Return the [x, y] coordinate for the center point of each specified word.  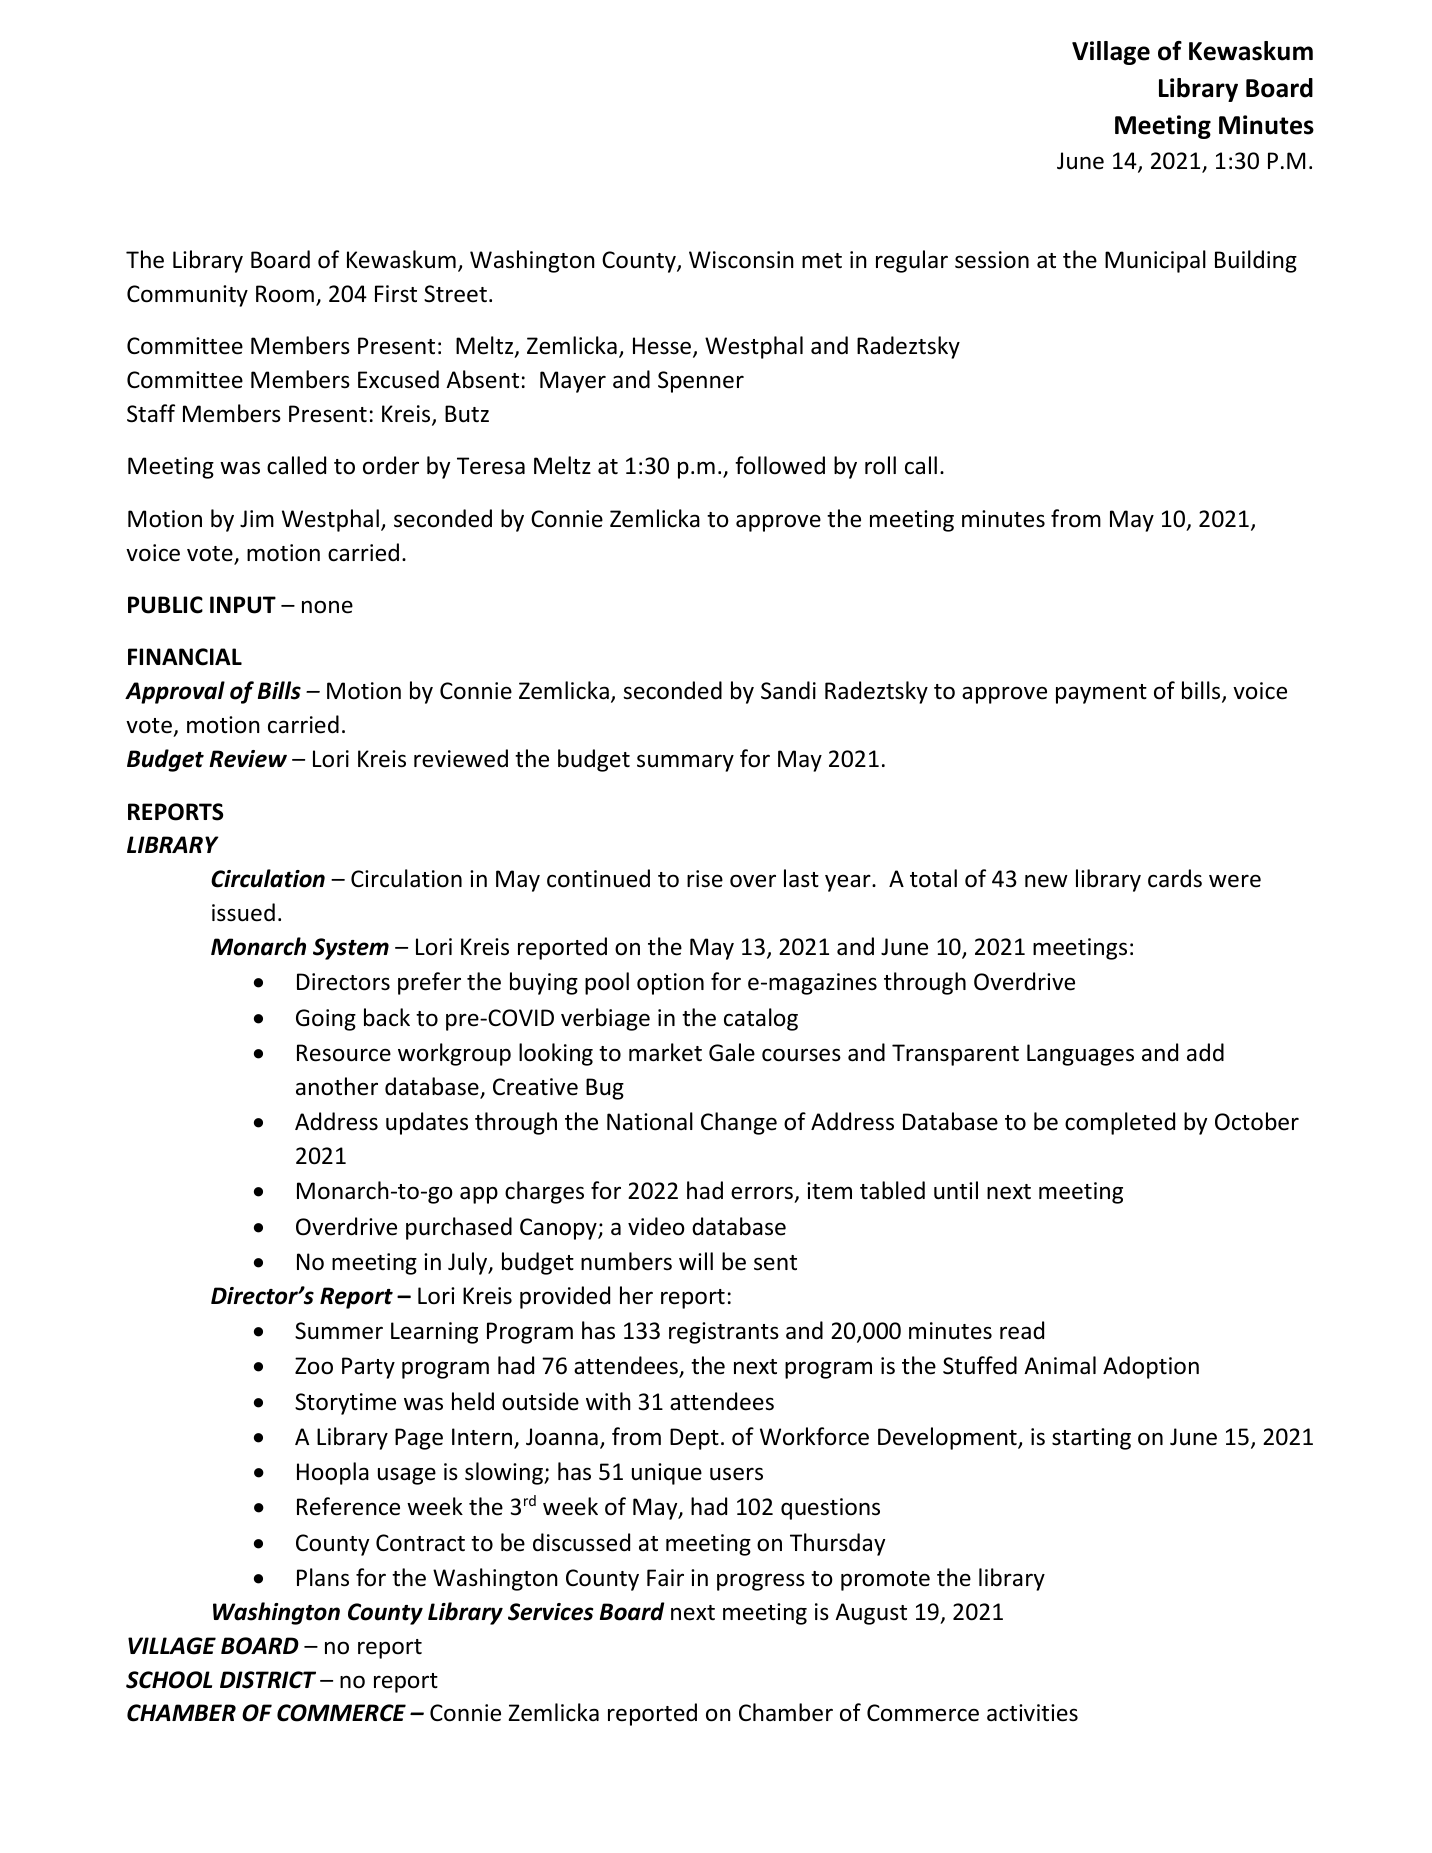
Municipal [1155, 261]
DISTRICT [268, 1680]
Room [285, 294]
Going [326, 1020]
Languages [1080, 1055]
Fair [665, 1578]
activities [1032, 1713]
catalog [761, 1019]
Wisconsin [741, 260]
